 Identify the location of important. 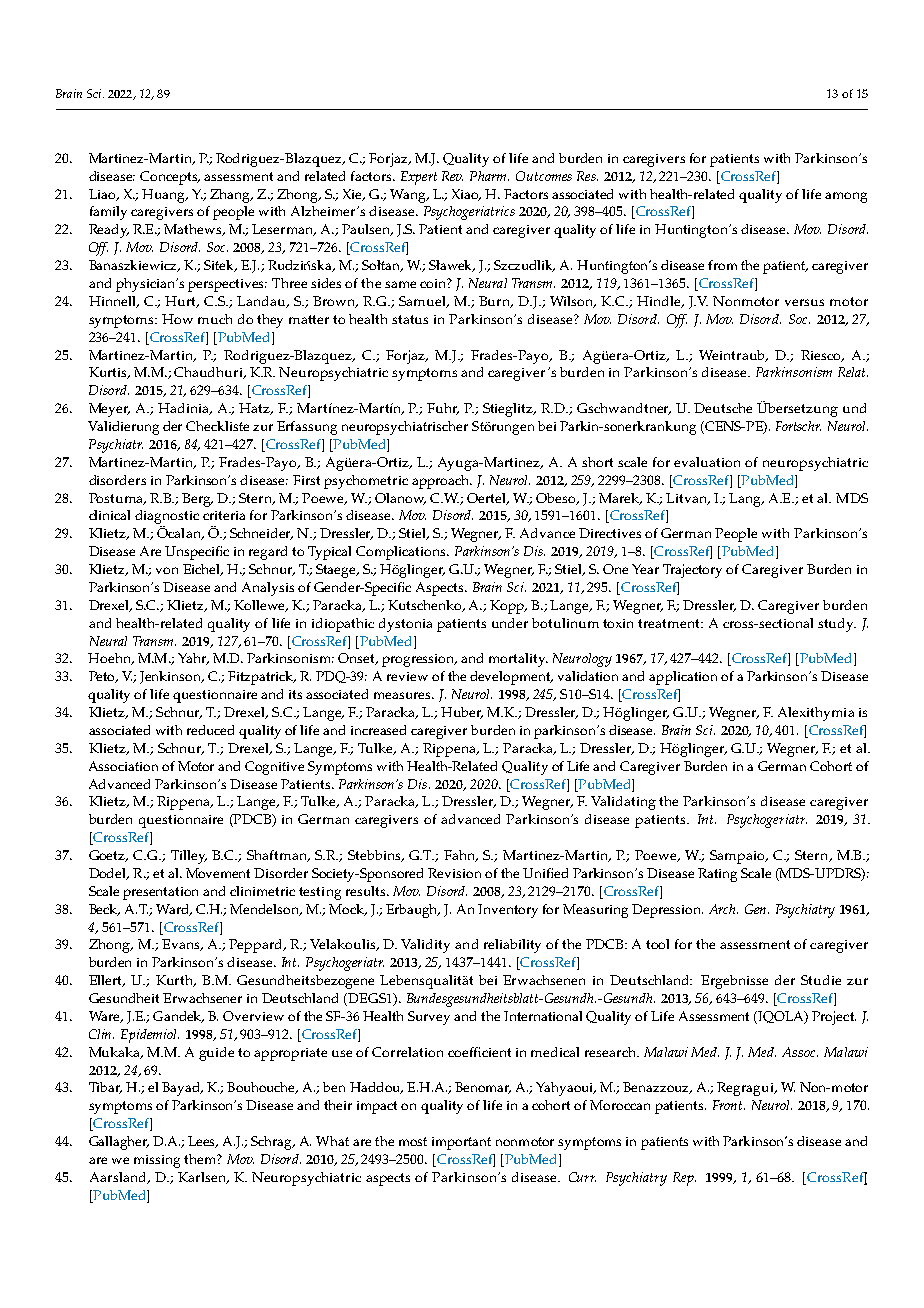
(461, 1143).
